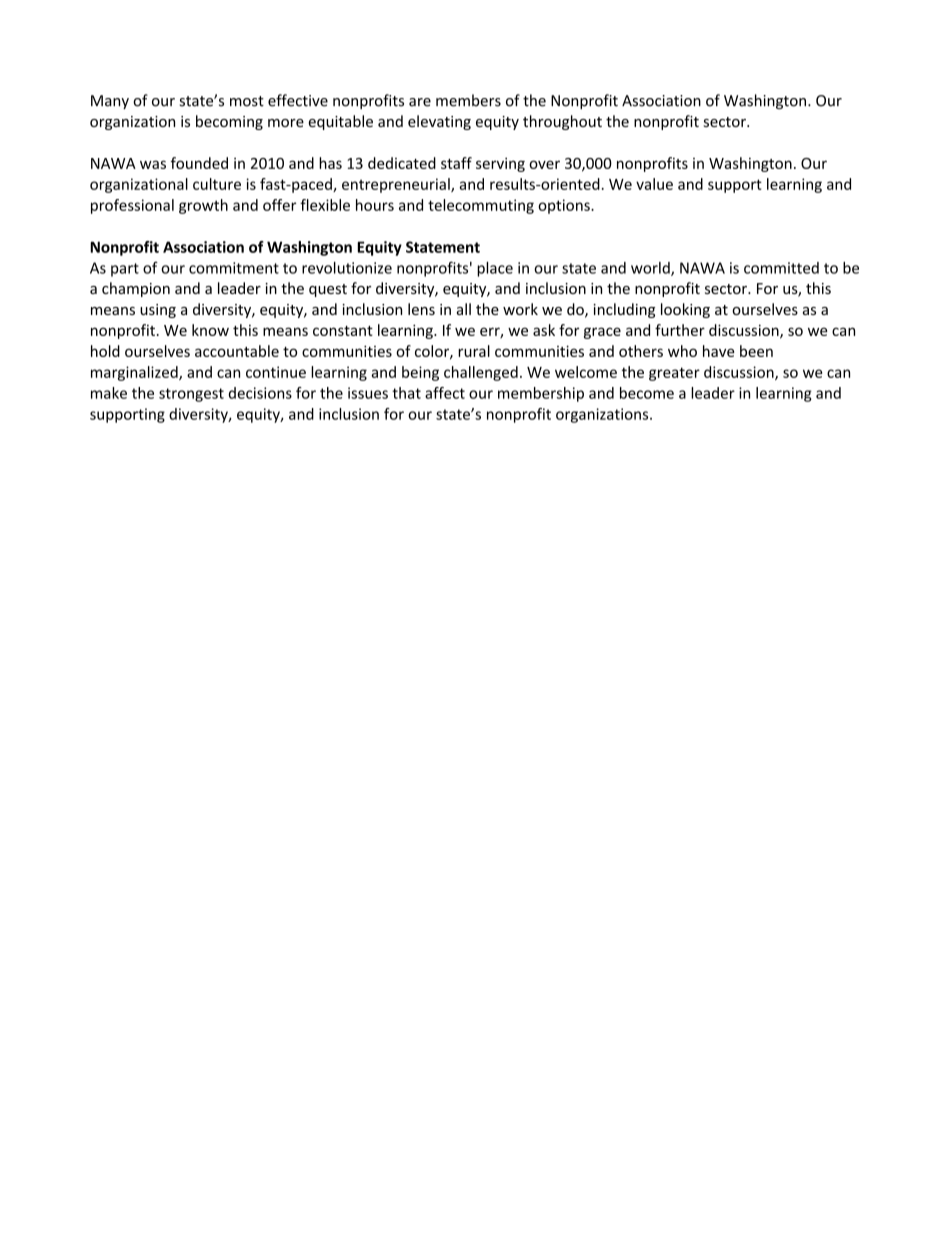 This document has height=1233, width=952. Describe the element at coordinates (421, 309) in the document. I see `lens` at that location.
